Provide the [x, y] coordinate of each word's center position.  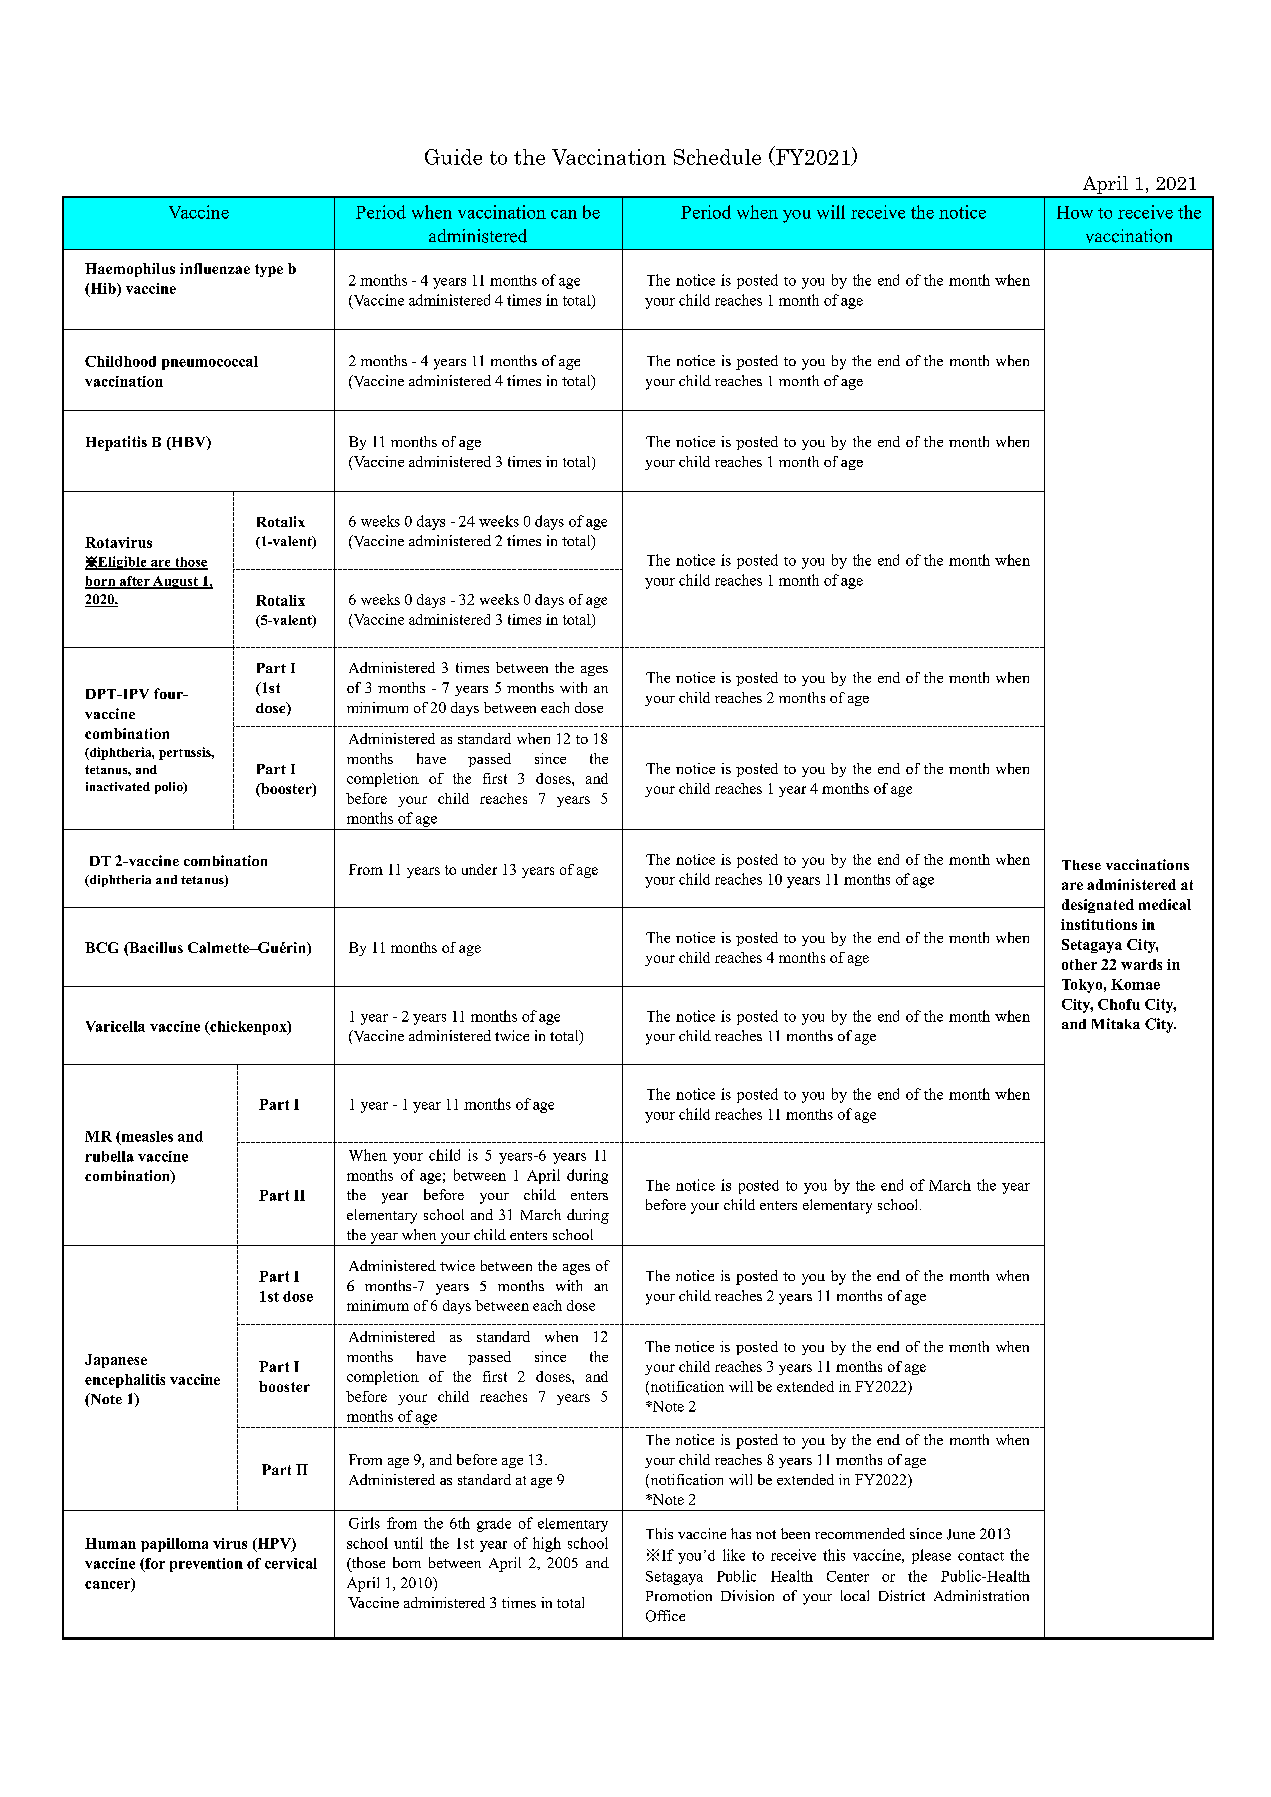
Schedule [717, 157]
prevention [206, 1565]
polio [170, 788]
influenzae [215, 268]
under [479, 869]
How [1075, 212]
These [1081, 865]
